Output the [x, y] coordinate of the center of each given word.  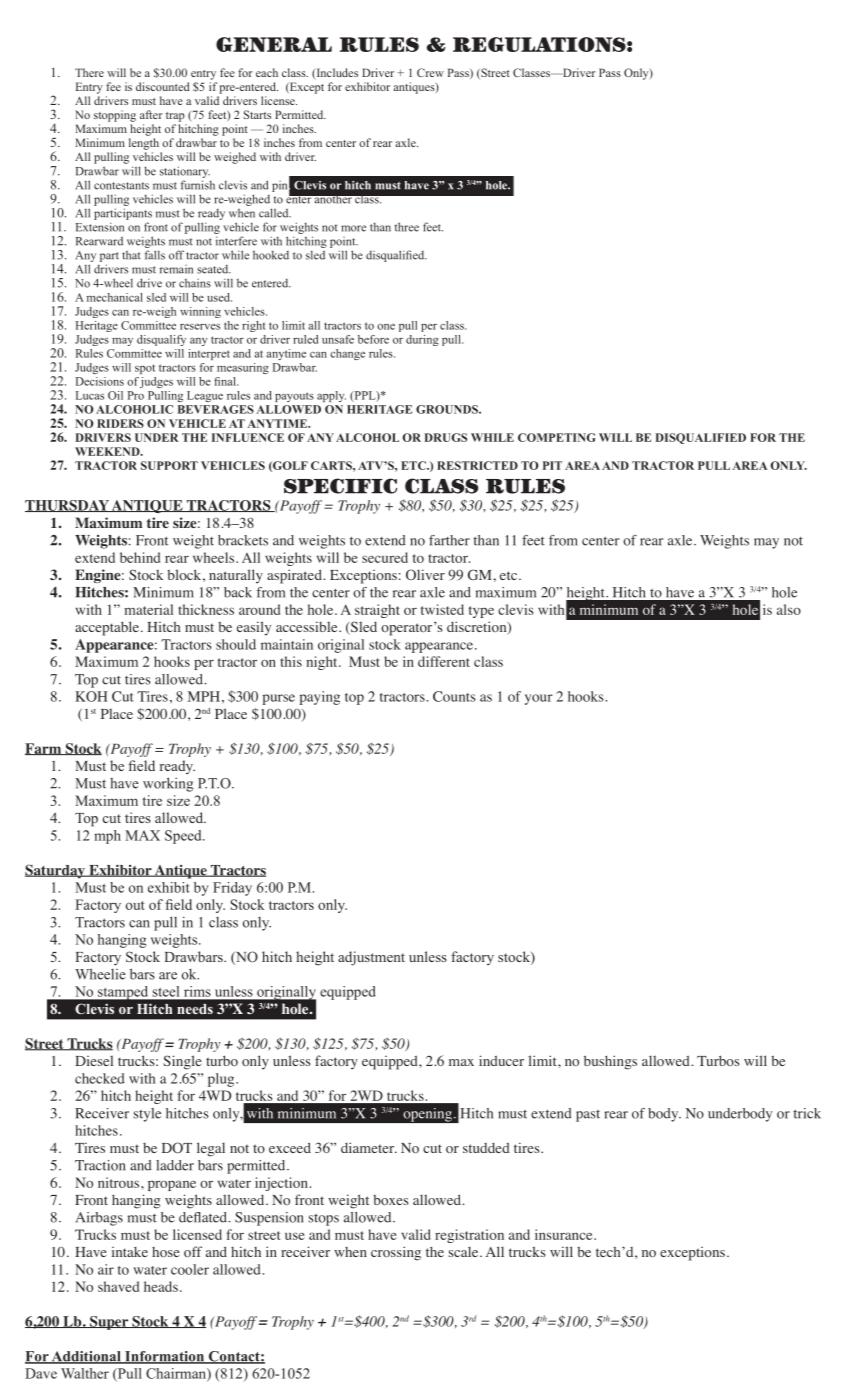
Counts [454, 696]
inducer [501, 1060]
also [789, 609]
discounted [163, 86]
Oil [115, 395]
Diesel [94, 1061]
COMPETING [557, 437]
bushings [610, 1062]
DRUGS [445, 437]
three [407, 227]
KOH [91, 696]
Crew [430, 72]
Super [109, 1323]
